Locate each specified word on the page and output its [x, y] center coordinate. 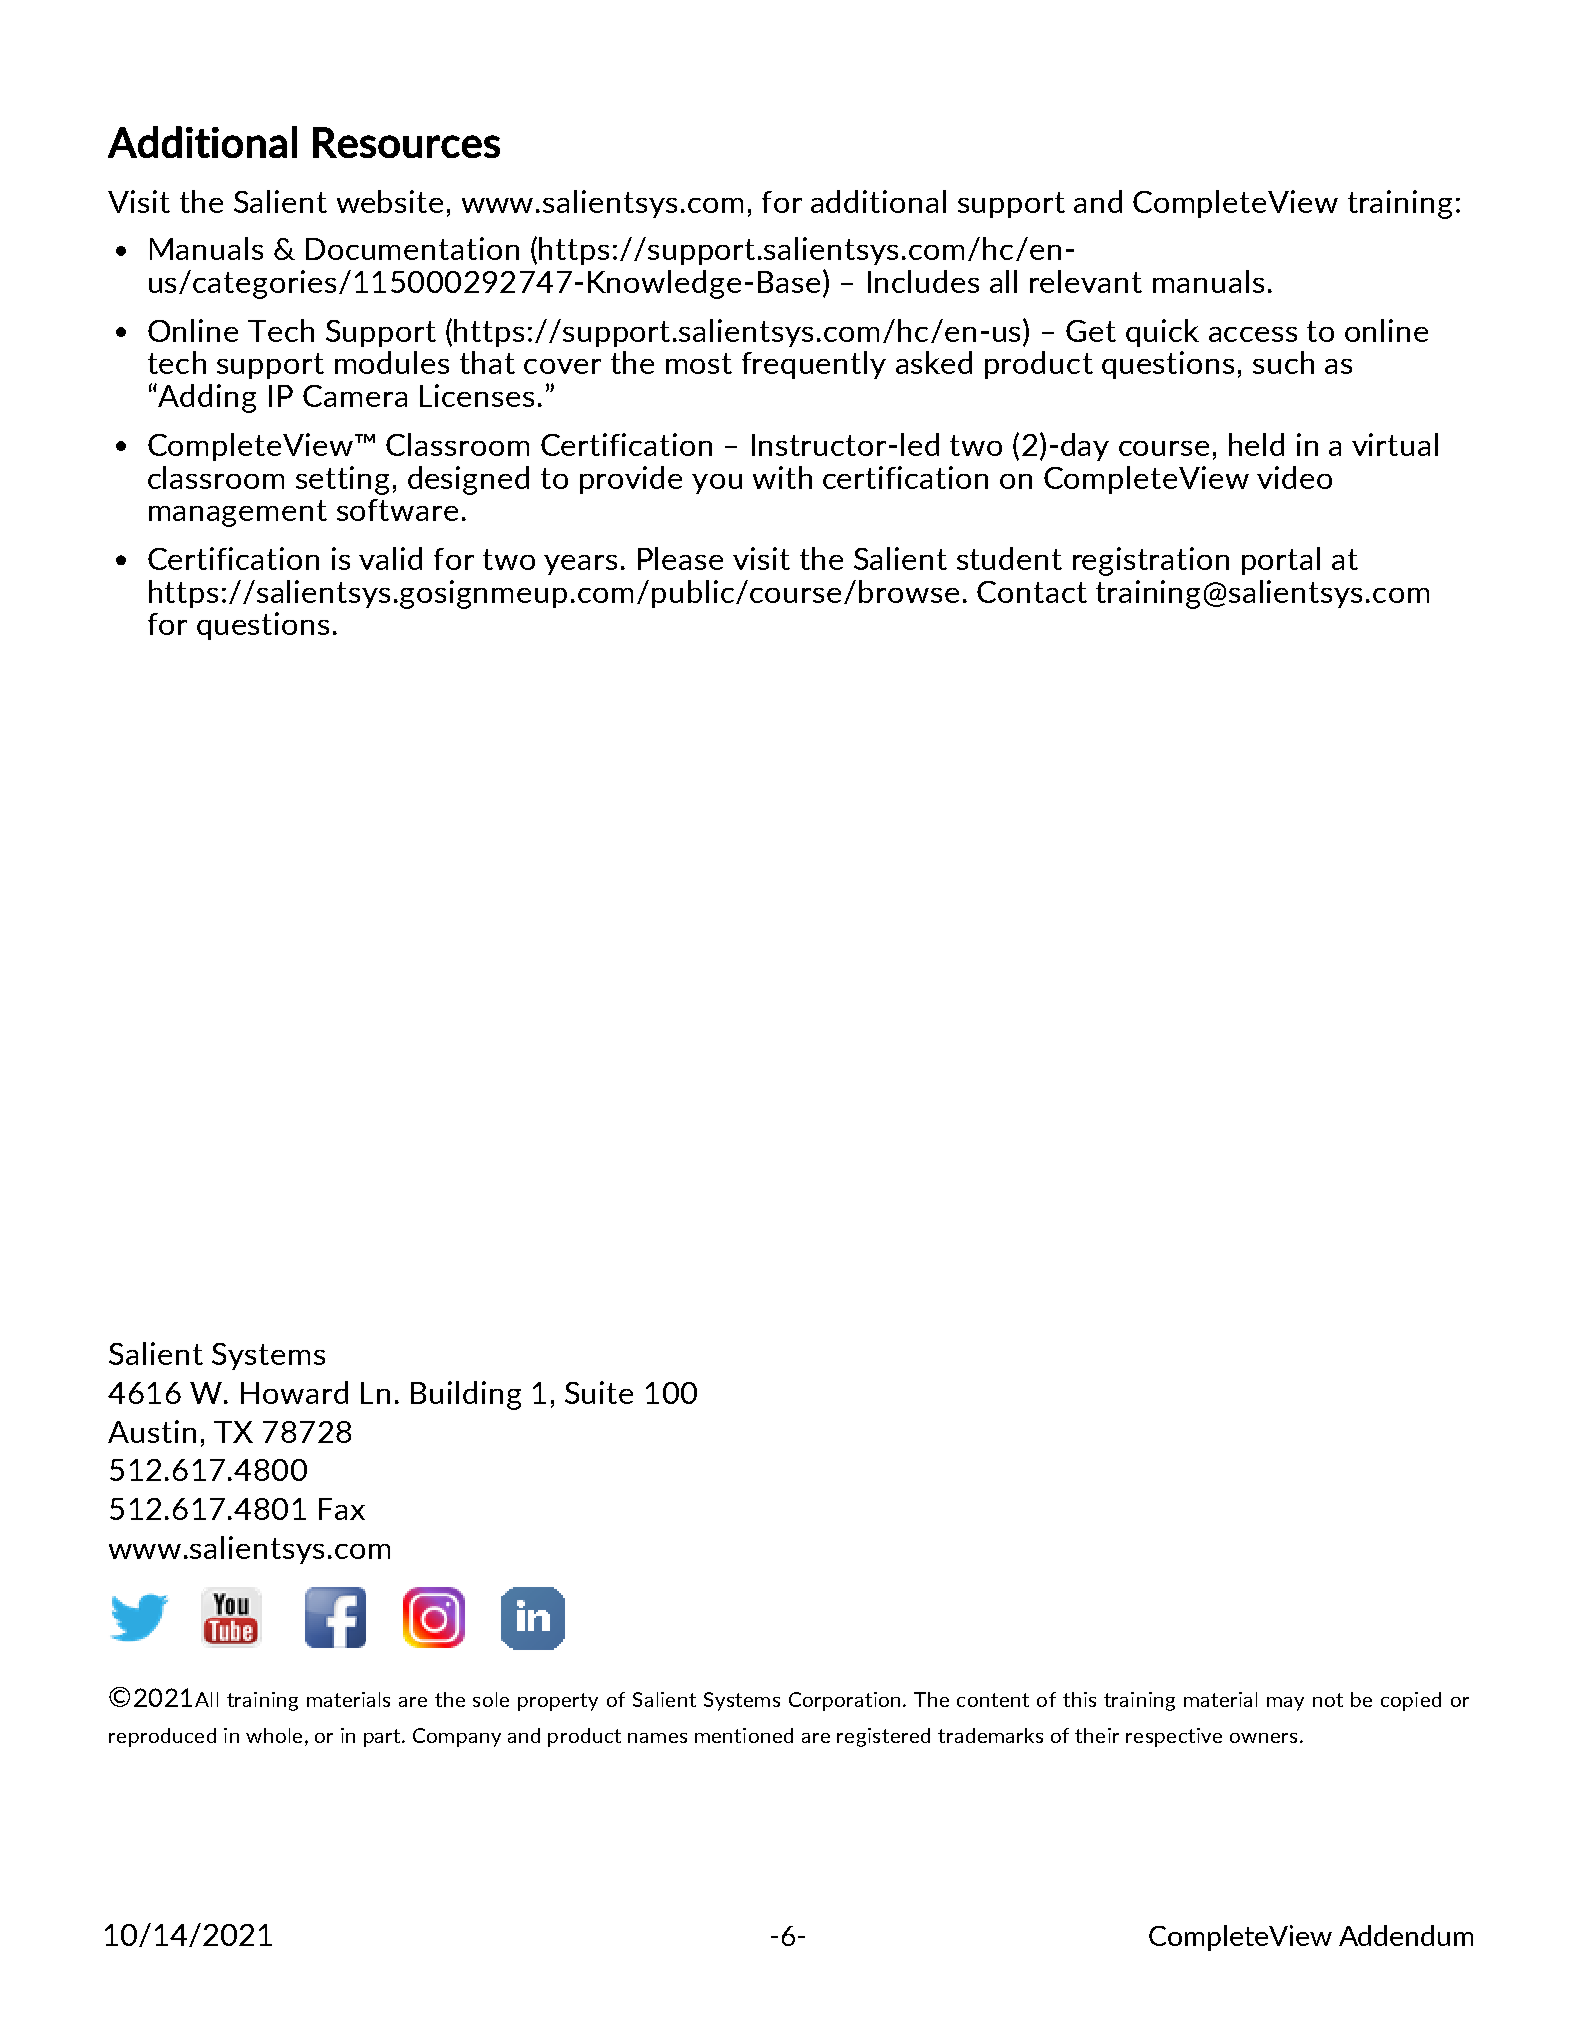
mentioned [744, 1735]
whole [274, 1735]
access [1253, 334]
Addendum [1406, 1935]
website [390, 201]
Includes [923, 281]
